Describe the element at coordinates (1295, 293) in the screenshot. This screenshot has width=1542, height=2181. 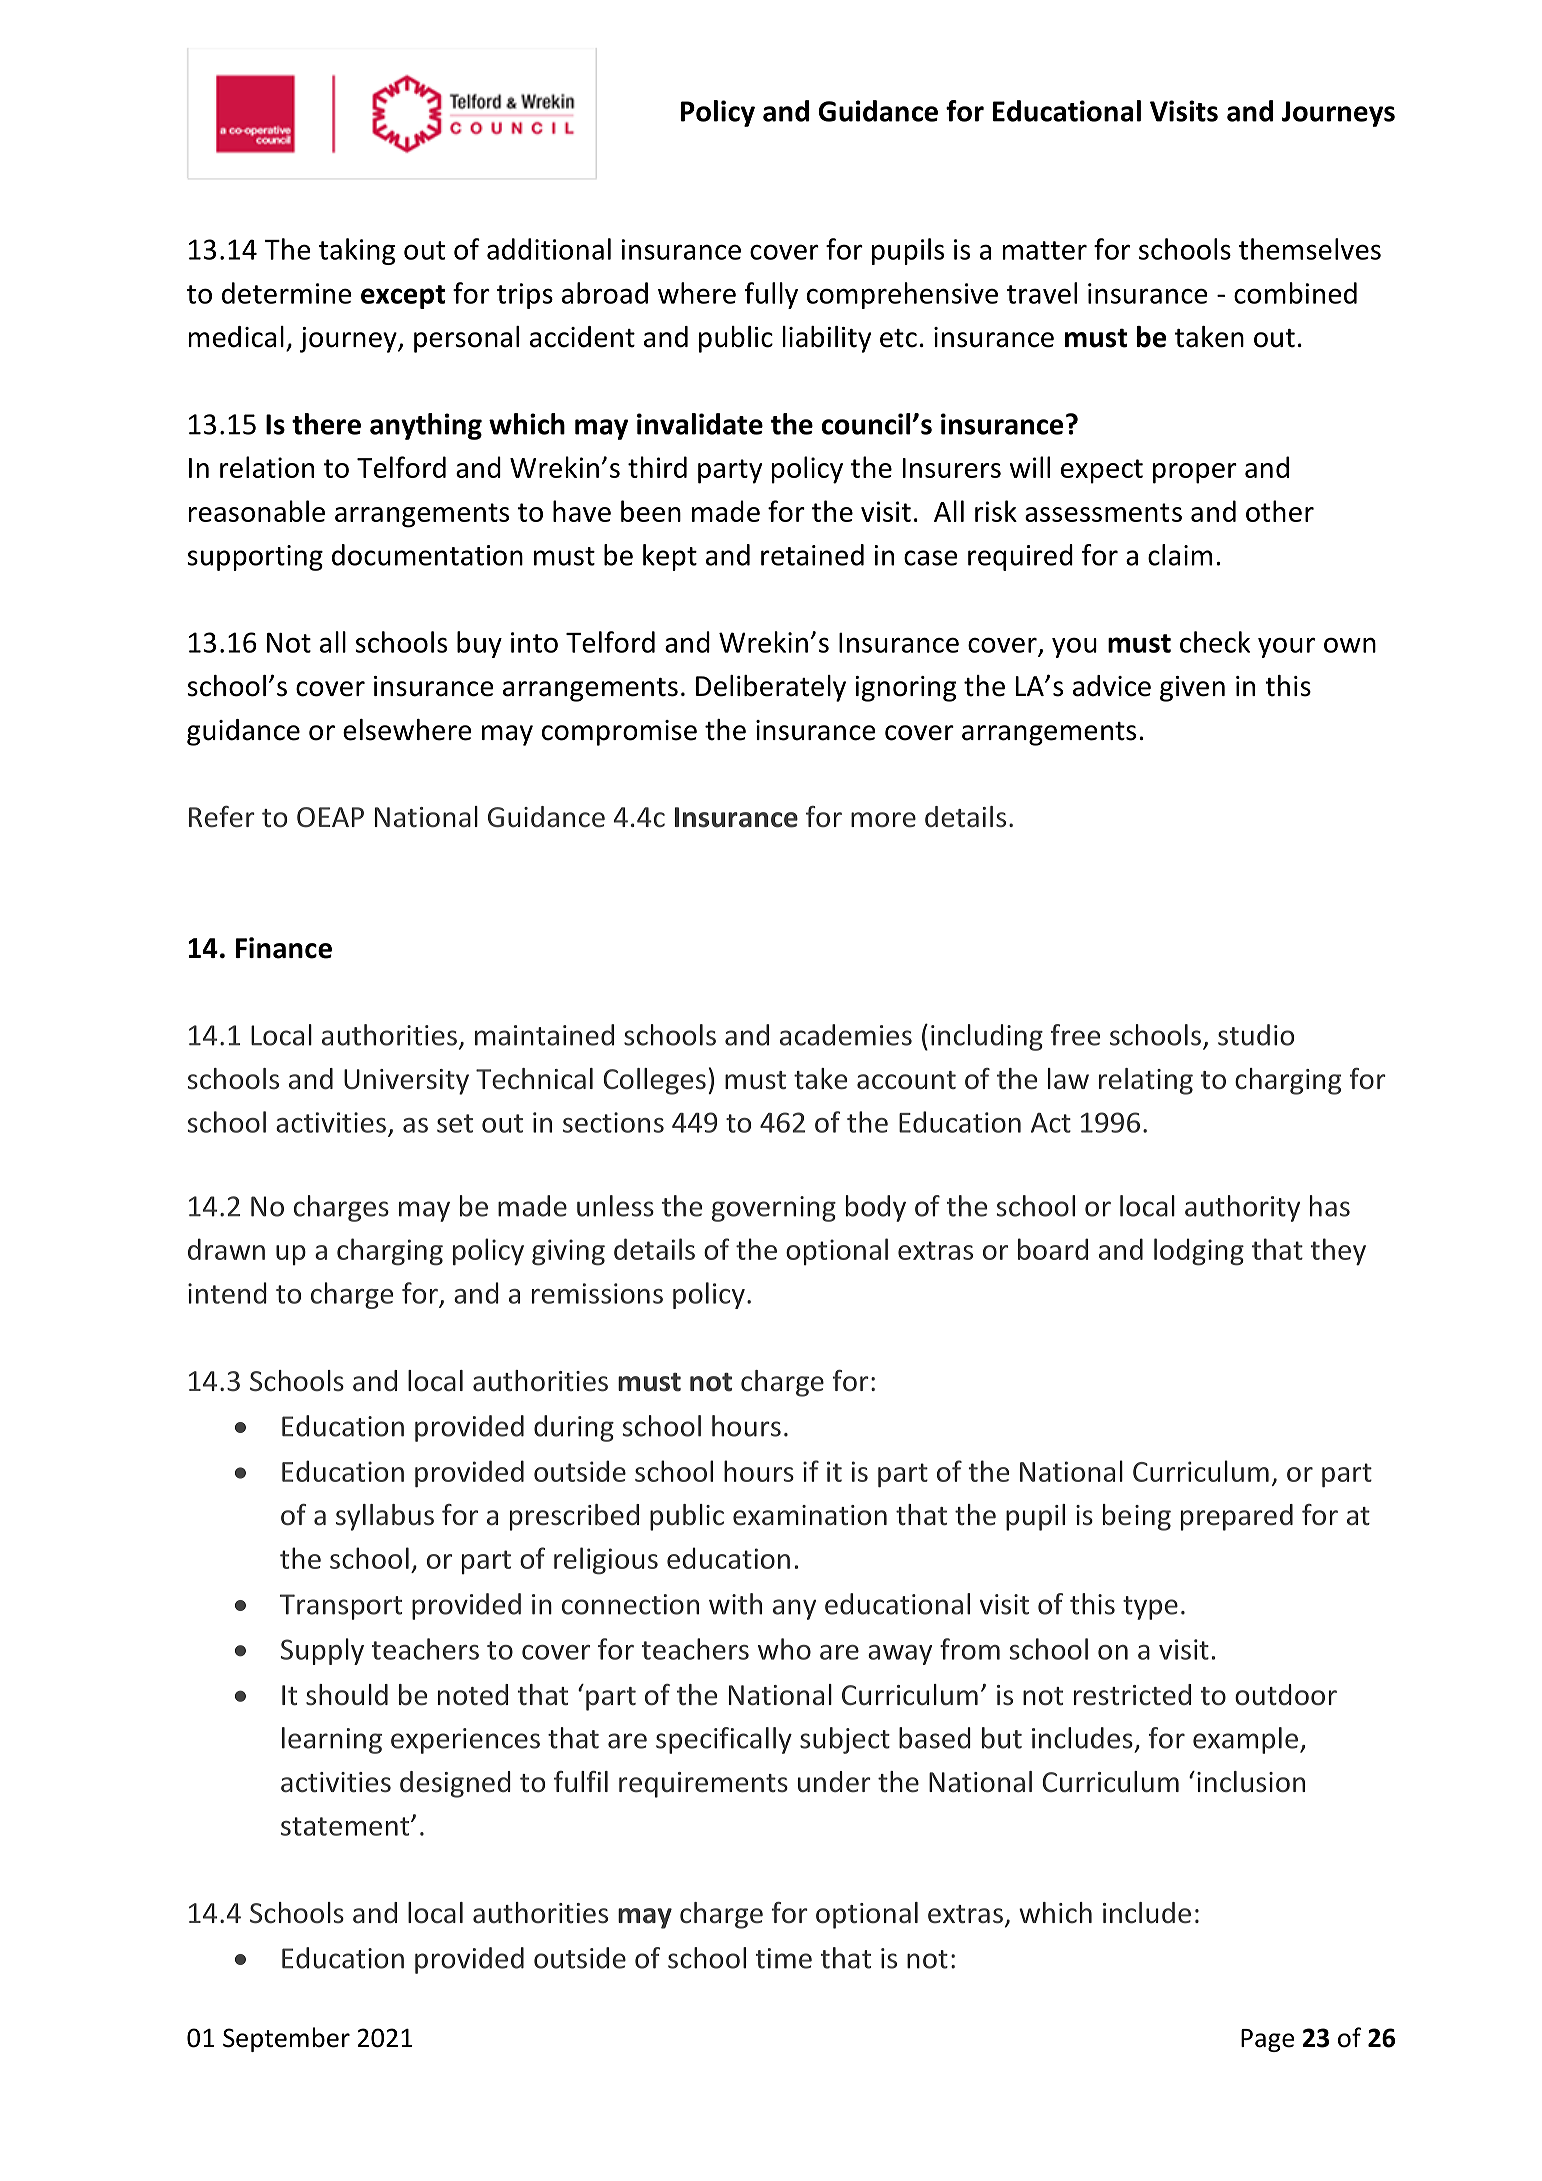
I see `combined` at that location.
